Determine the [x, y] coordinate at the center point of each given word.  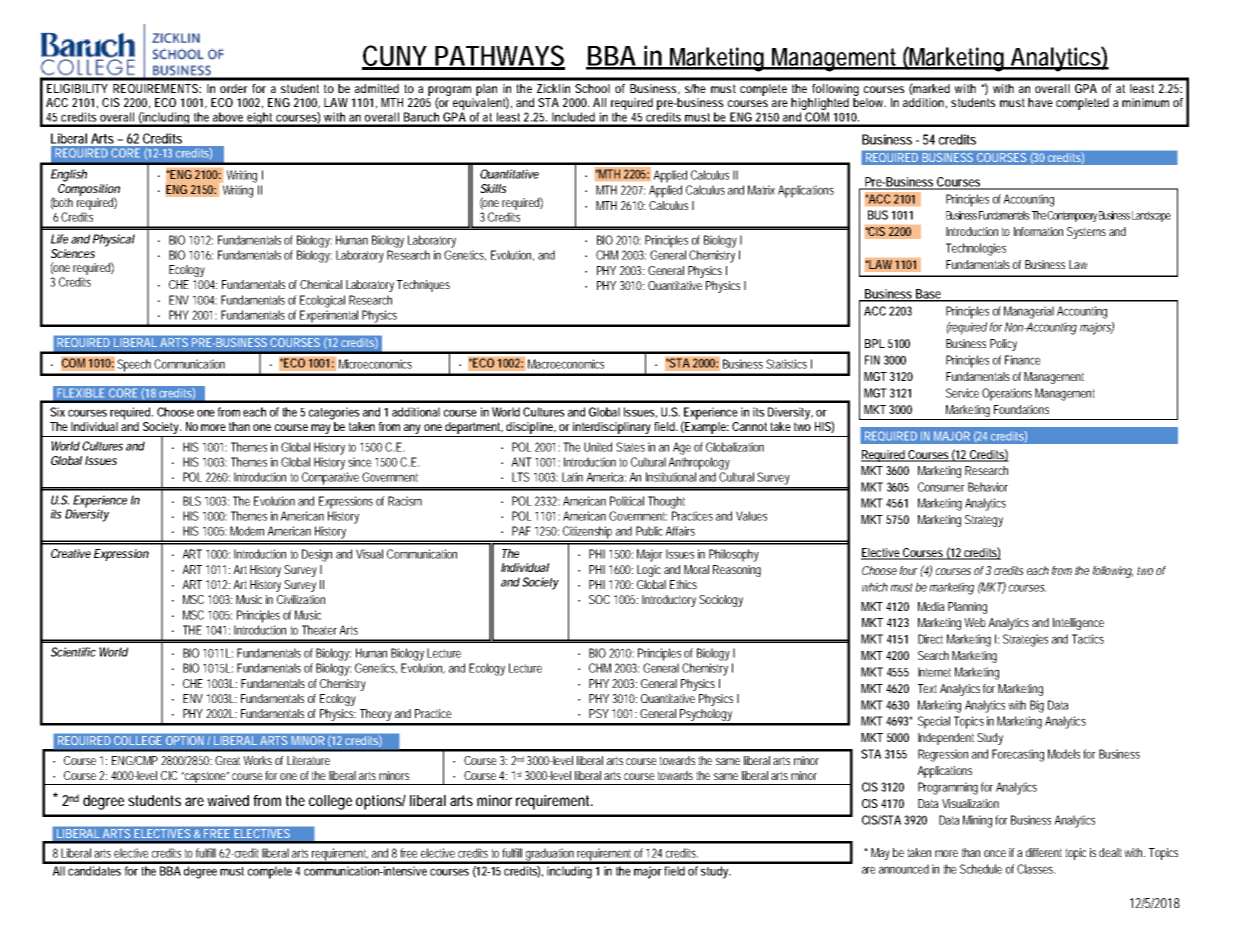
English [69, 175]
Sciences [73, 253]
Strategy [984, 521]
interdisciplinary [612, 428]
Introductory [669, 601]
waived [228, 800]
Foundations [1021, 409]
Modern [247, 531]
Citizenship [588, 533]
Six [57, 412]
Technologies [976, 249]
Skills [493, 188]
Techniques [423, 286]
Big [1037, 706]
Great [229, 760]
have [1040, 102]
